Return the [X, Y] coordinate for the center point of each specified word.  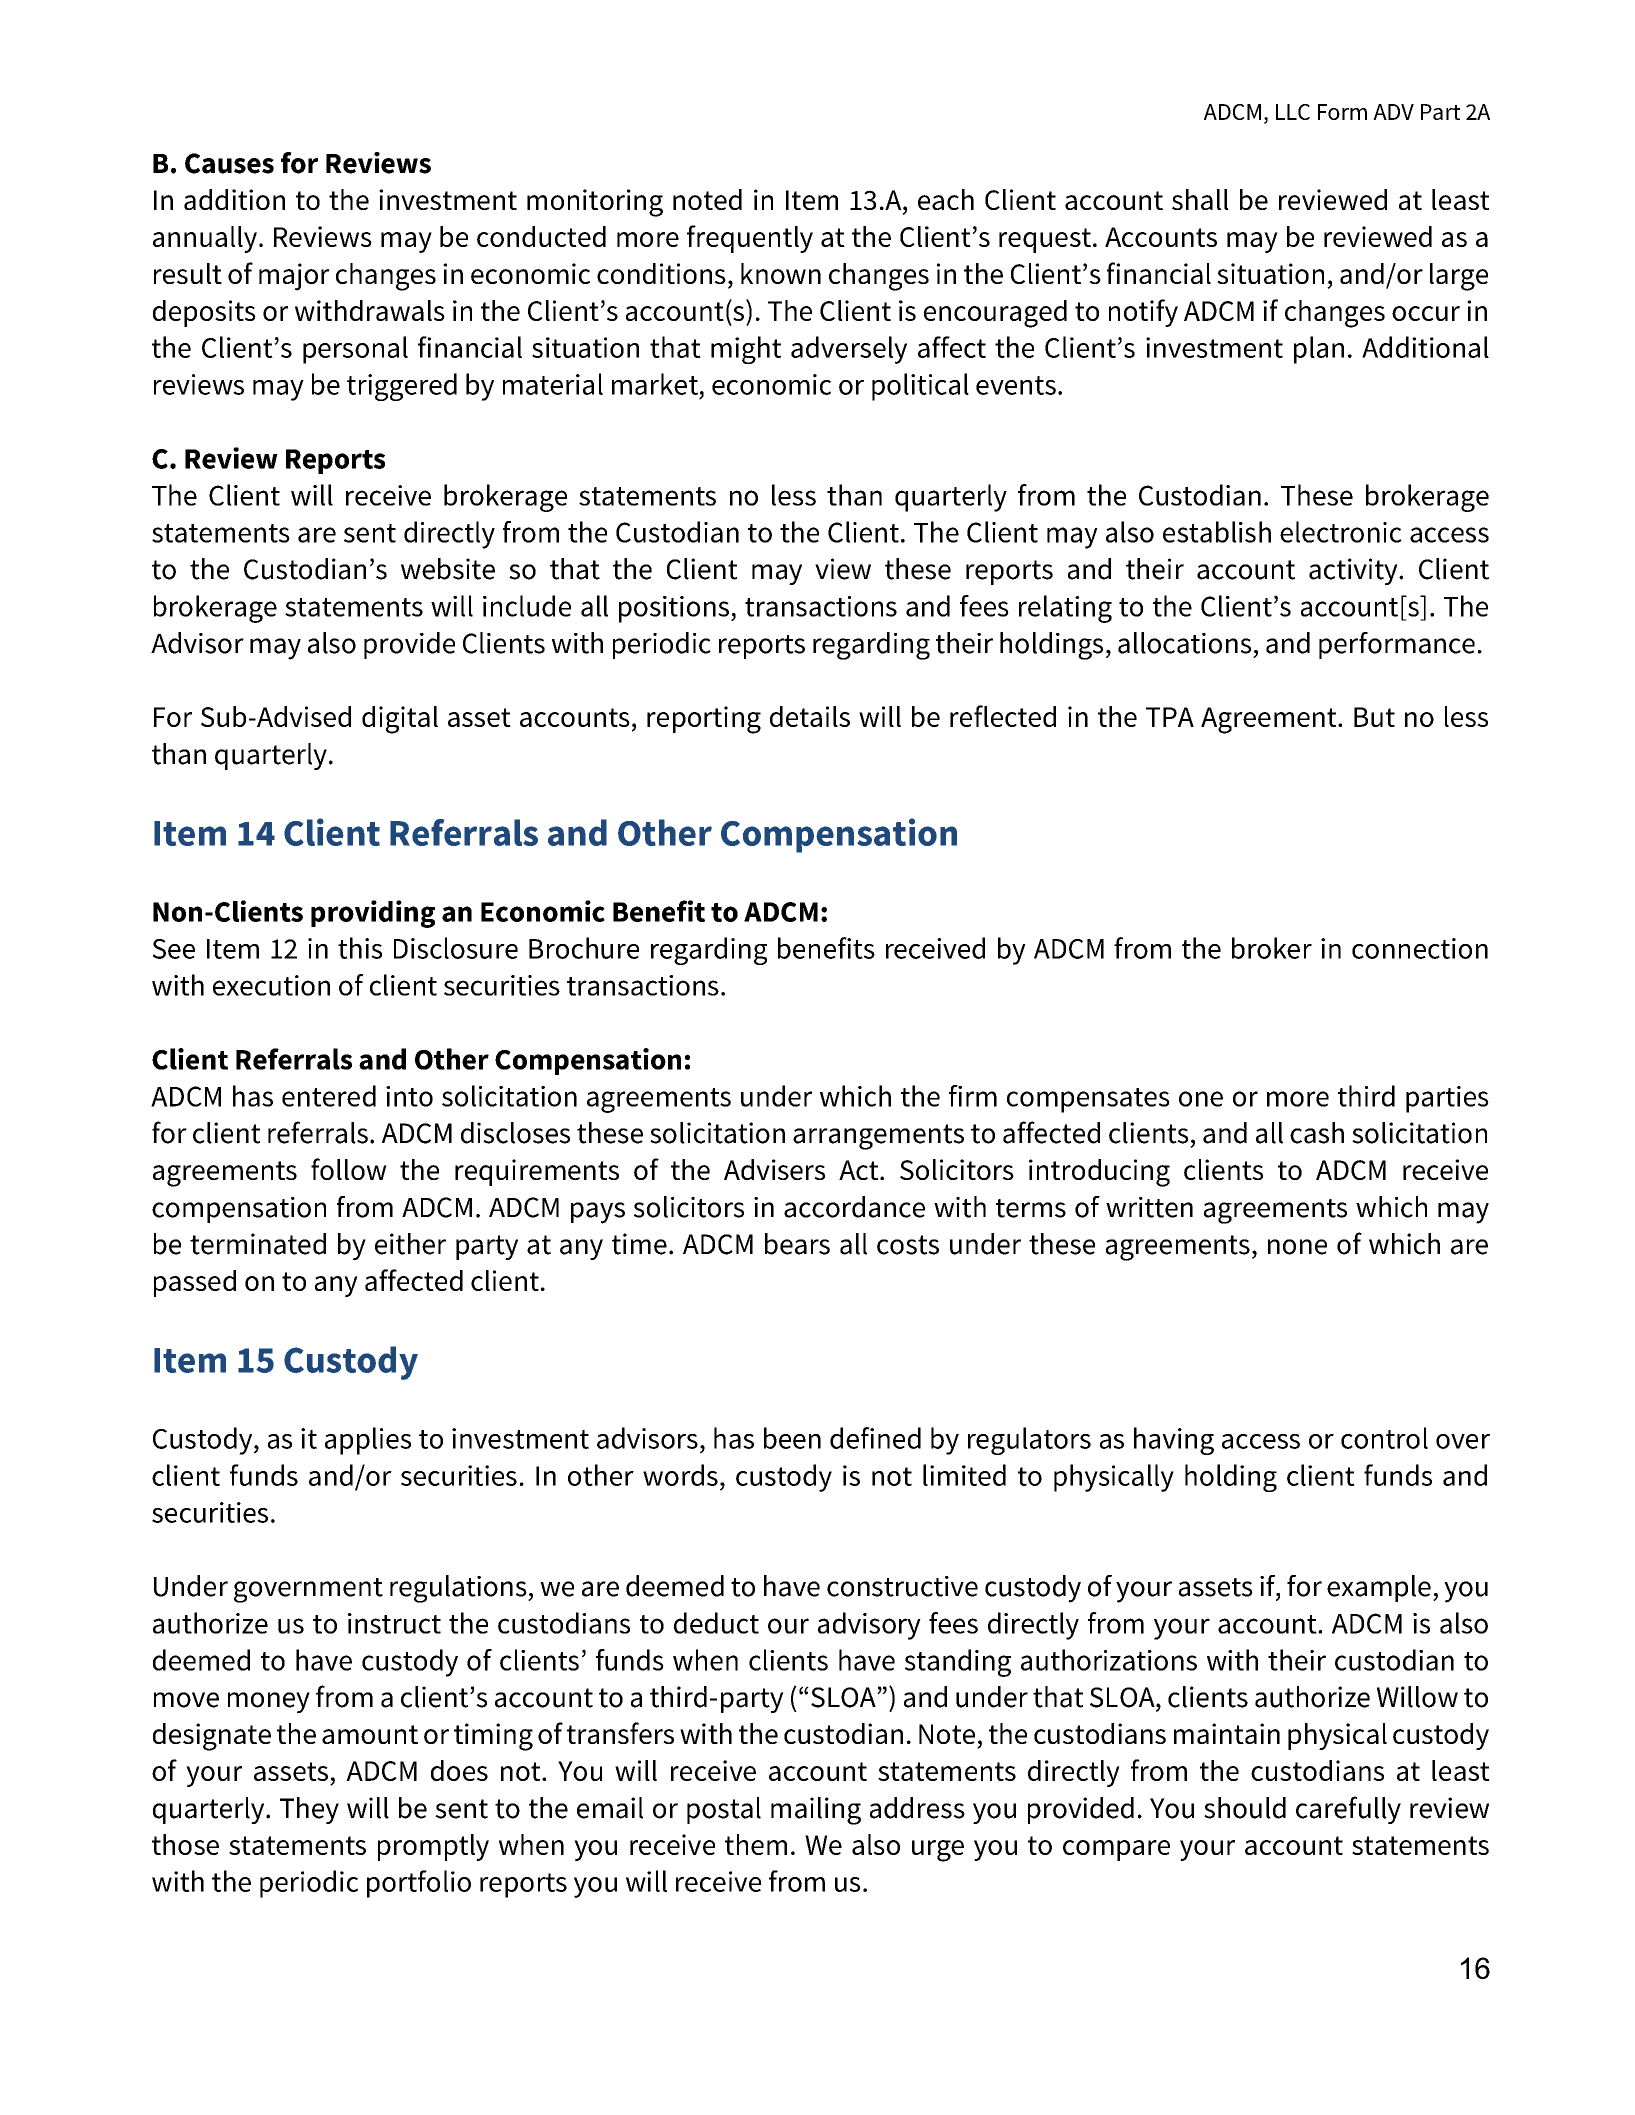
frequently [750, 239]
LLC [1293, 112]
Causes [229, 163]
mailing [816, 1811]
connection [1420, 948]
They [309, 1810]
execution [271, 985]
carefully [1348, 1810]
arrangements [878, 1137]
